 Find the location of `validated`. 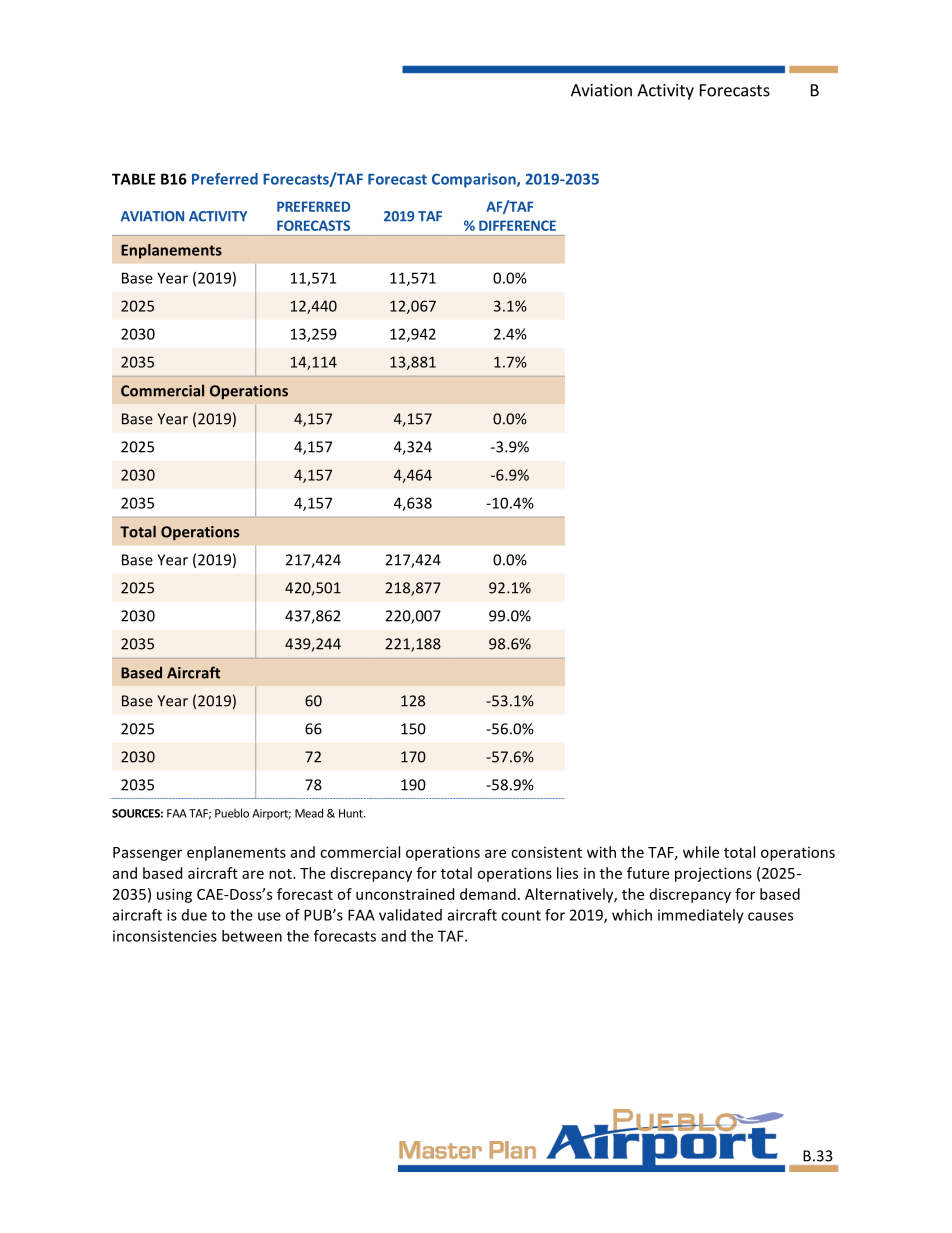

validated is located at coordinates (410, 915).
